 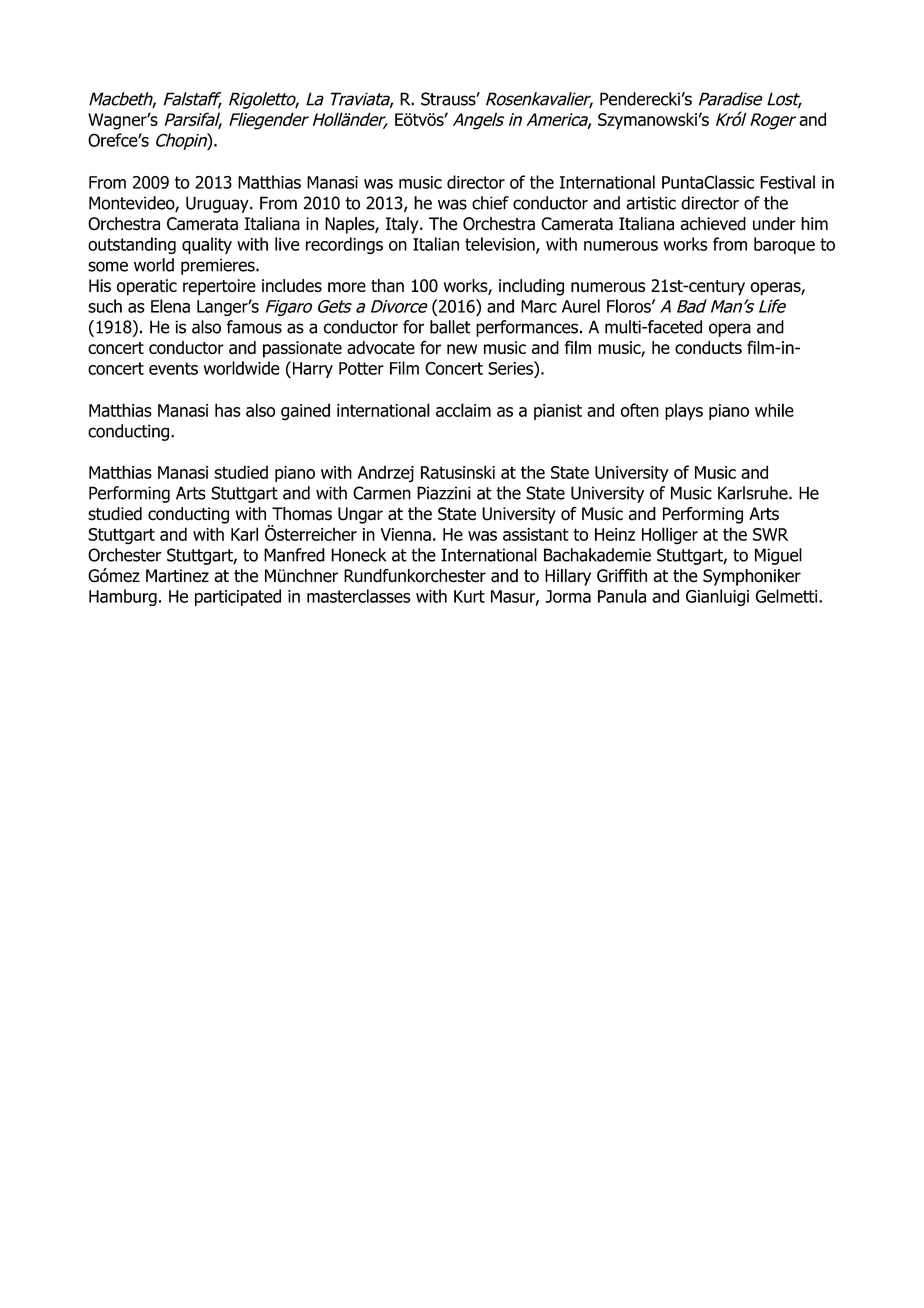 I want to click on acclaim, so click(x=463, y=410).
